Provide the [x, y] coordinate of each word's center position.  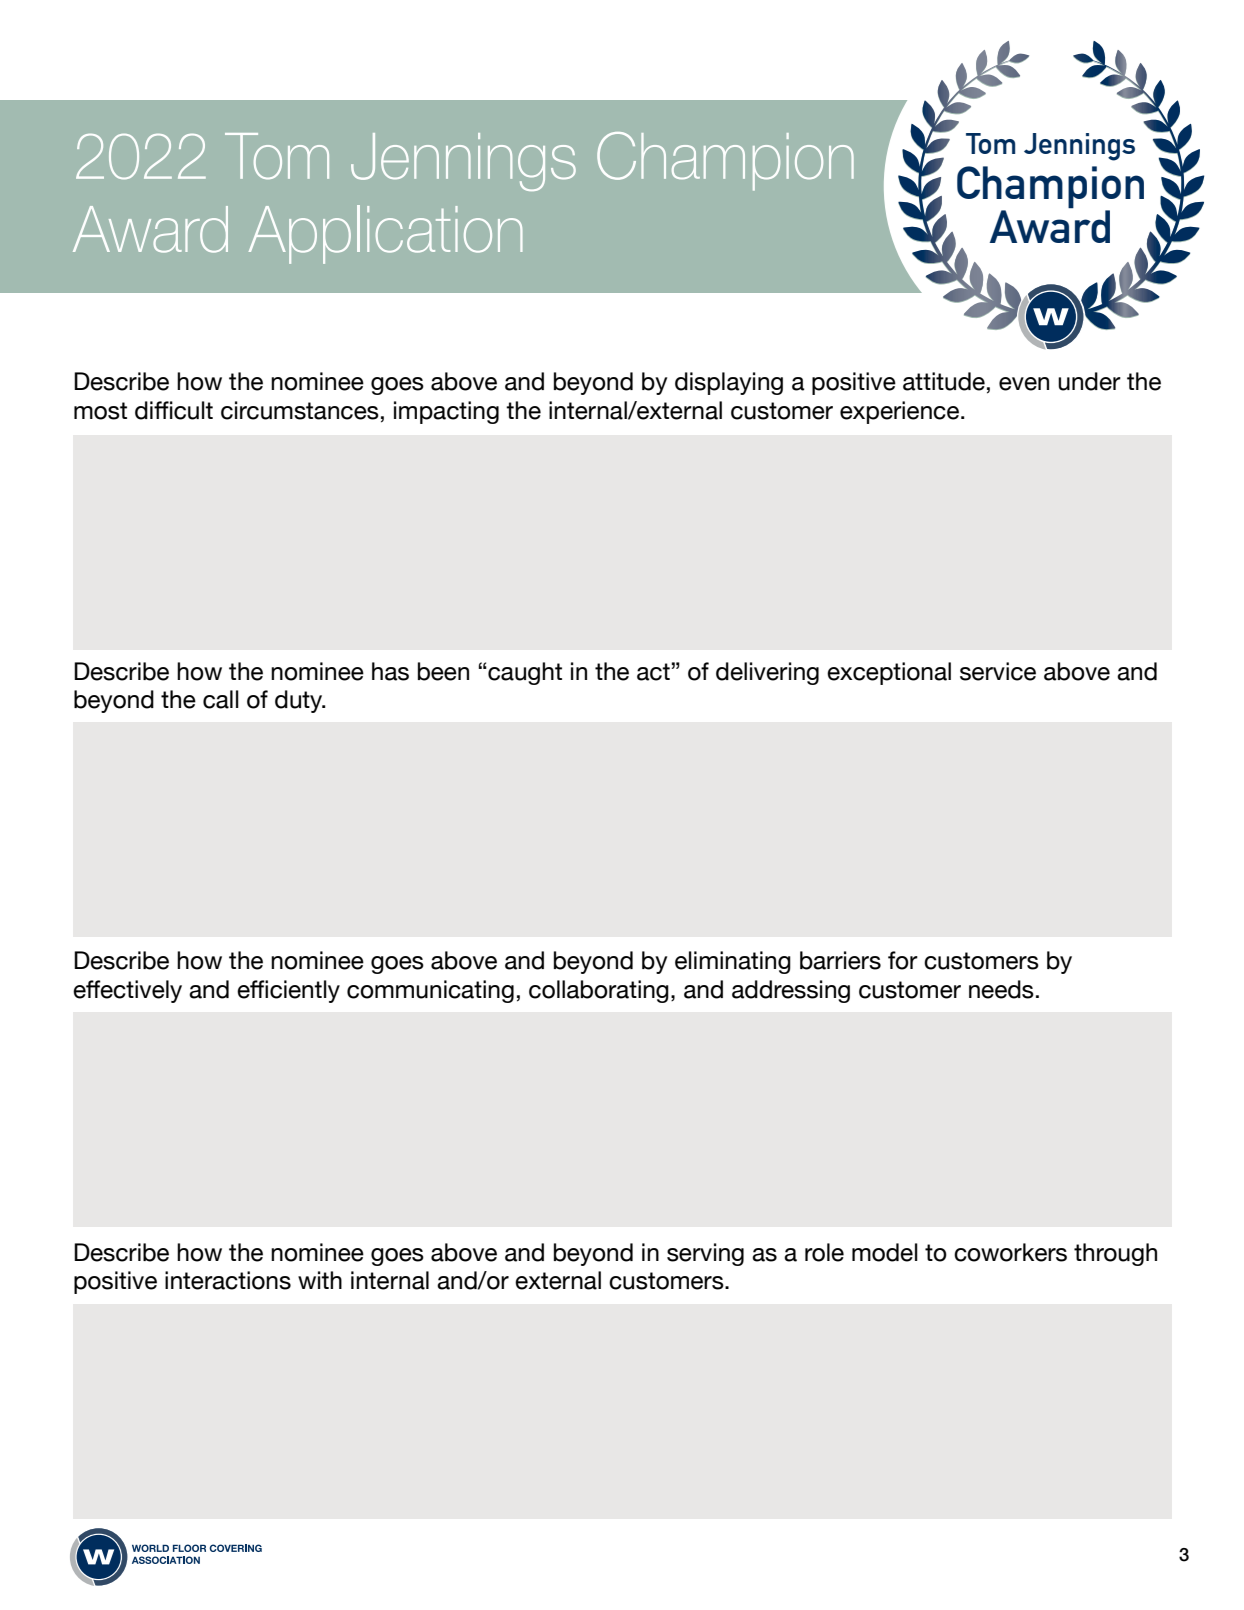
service [998, 671]
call [221, 699]
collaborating [599, 991]
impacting [446, 412]
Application [385, 234]
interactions [228, 1280]
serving [705, 1254]
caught [524, 673]
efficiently [288, 991]
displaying [729, 383]
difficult [174, 410]
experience [899, 412]
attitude [944, 381]
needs [1001, 989]
